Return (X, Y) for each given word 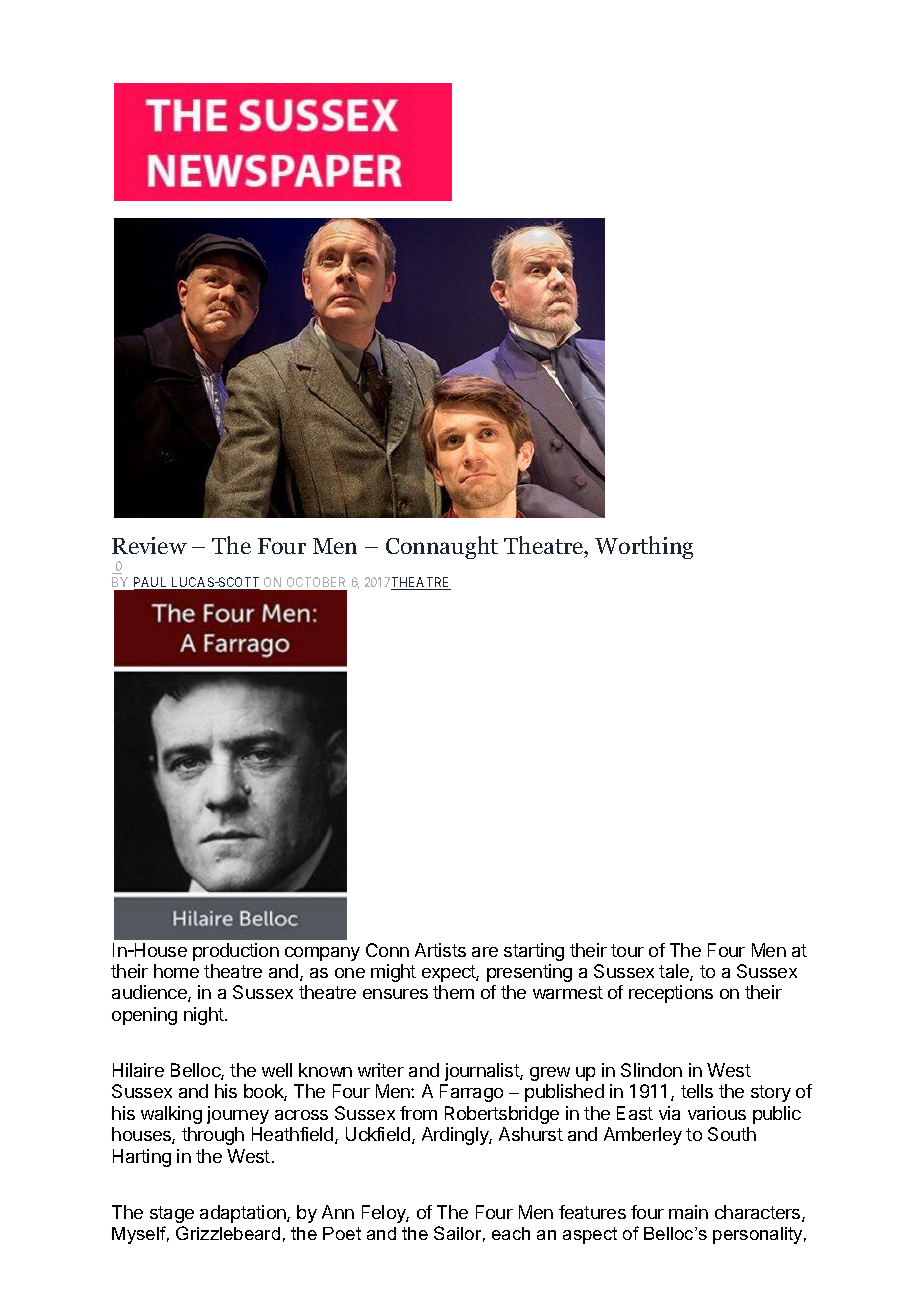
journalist (483, 1072)
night (205, 1016)
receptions (671, 994)
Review (149, 545)
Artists (440, 950)
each (511, 1233)
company (322, 954)
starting (534, 952)
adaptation (244, 1214)
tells (697, 1091)
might (393, 973)
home (176, 971)
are (485, 952)
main (688, 1212)
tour (627, 950)
